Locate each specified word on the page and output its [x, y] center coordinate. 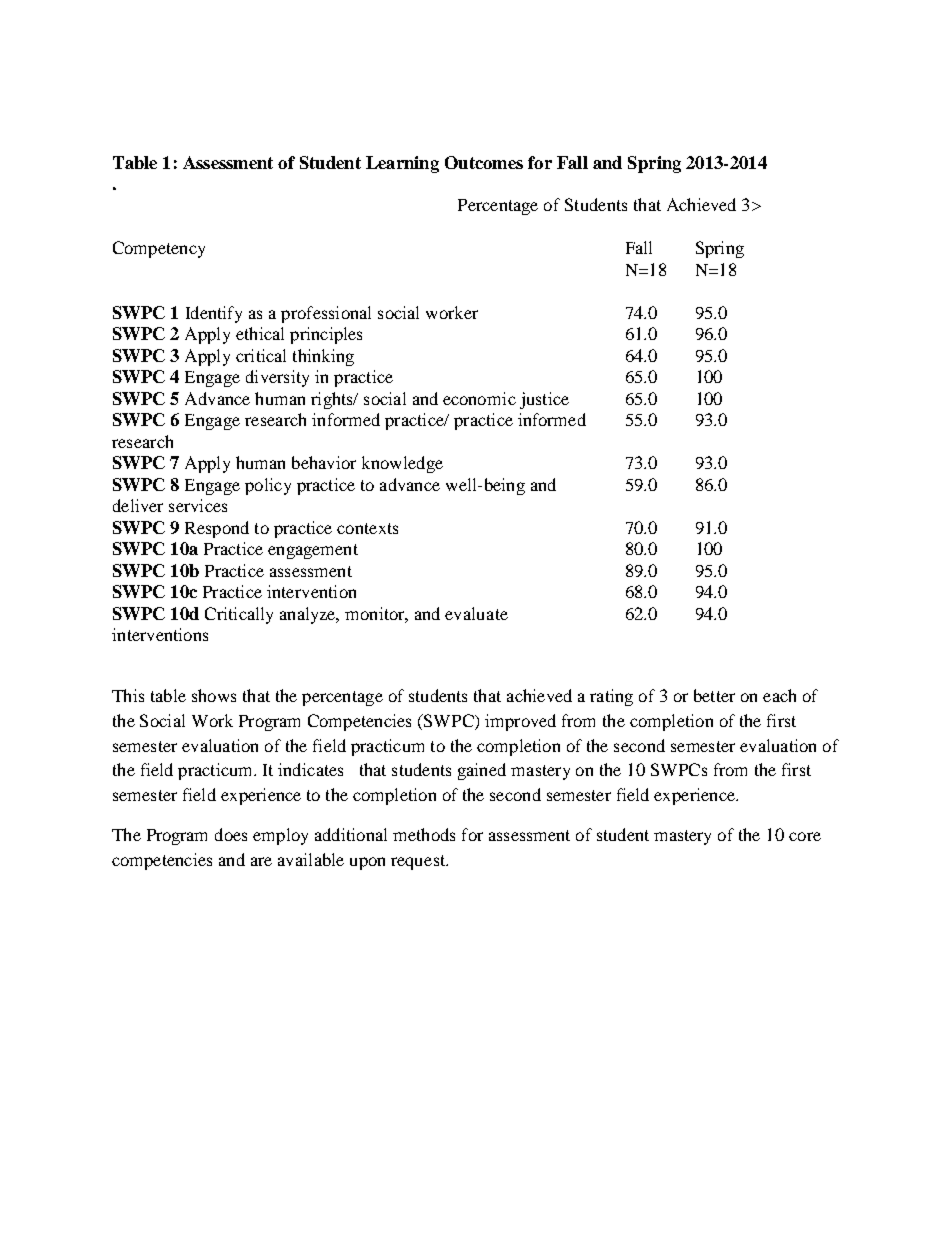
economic [479, 398]
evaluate [476, 613]
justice [544, 400]
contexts [367, 528]
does [231, 834]
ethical [260, 333]
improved [520, 722]
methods [424, 834]
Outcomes [484, 162]
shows [214, 695]
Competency [159, 249]
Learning [402, 164]
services [198, 505]
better [714, 695]
